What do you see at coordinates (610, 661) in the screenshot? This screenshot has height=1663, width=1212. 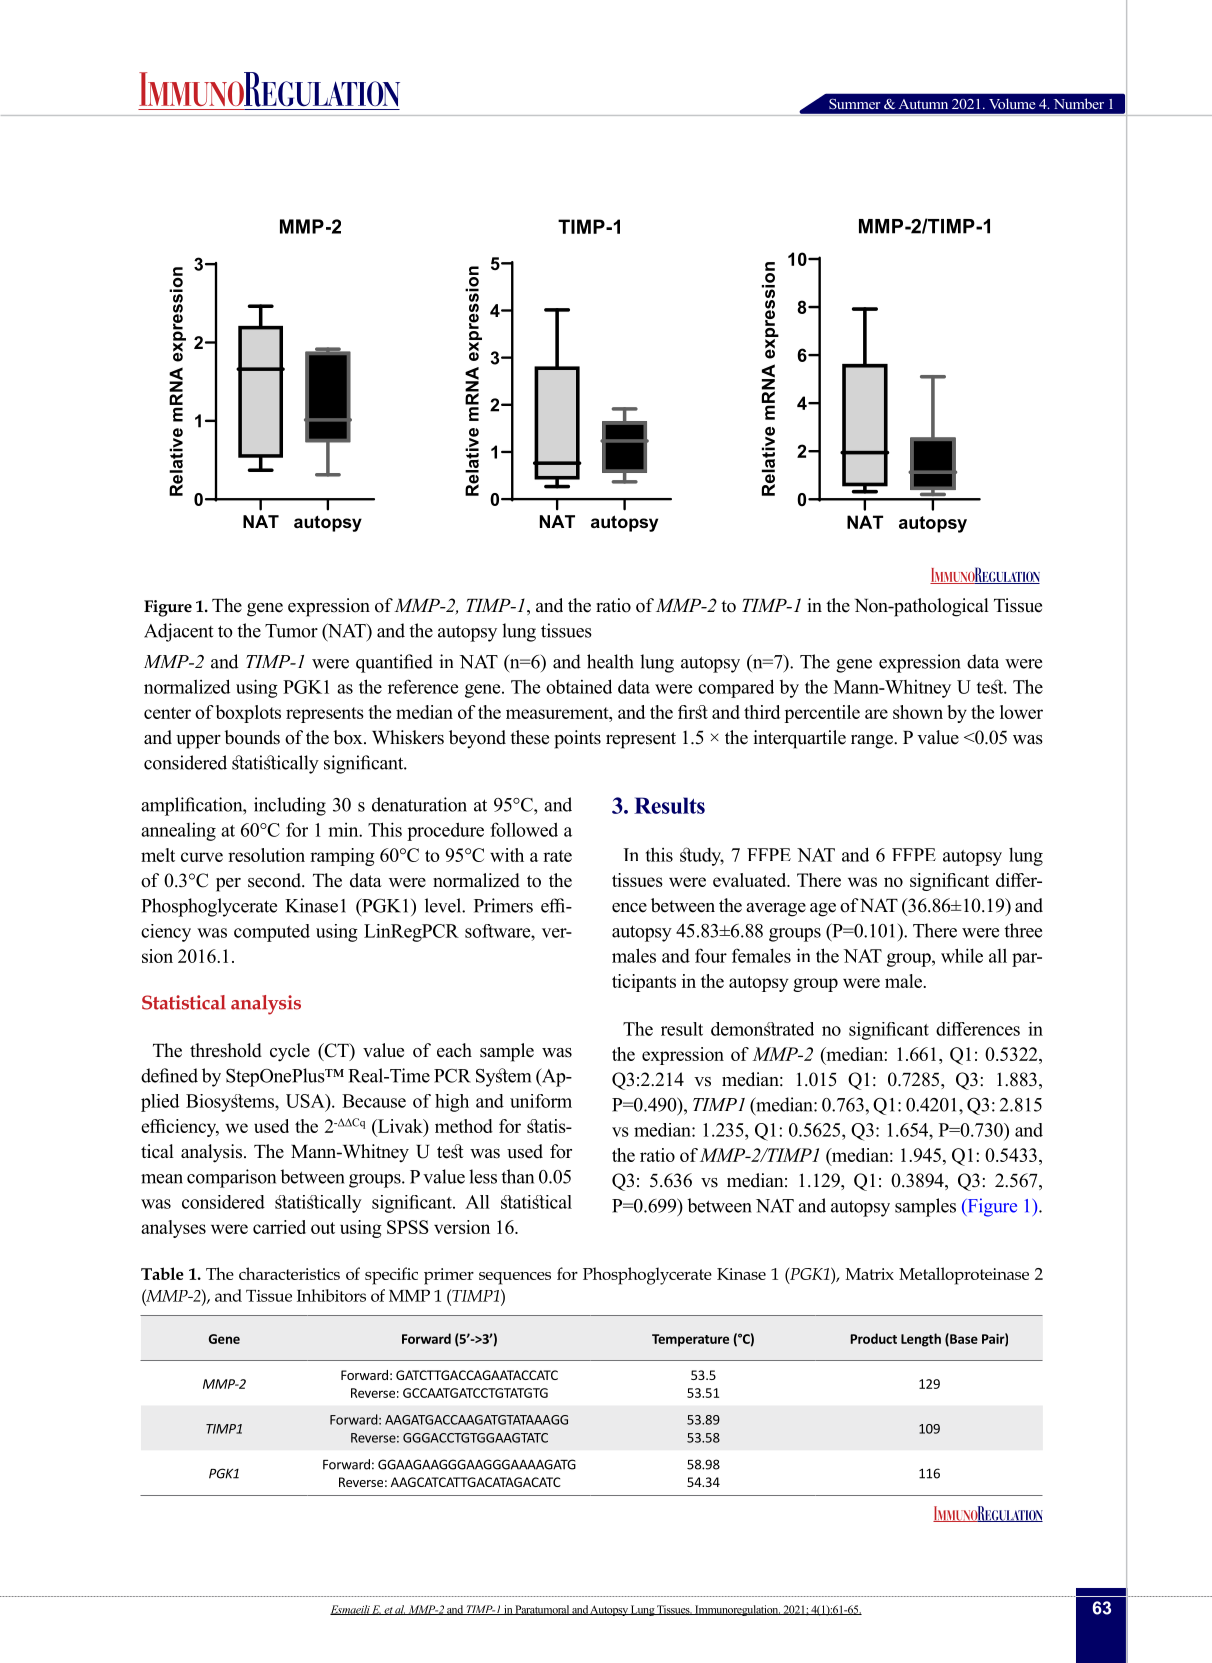 I see `health` at bounding box center [610, 661].
